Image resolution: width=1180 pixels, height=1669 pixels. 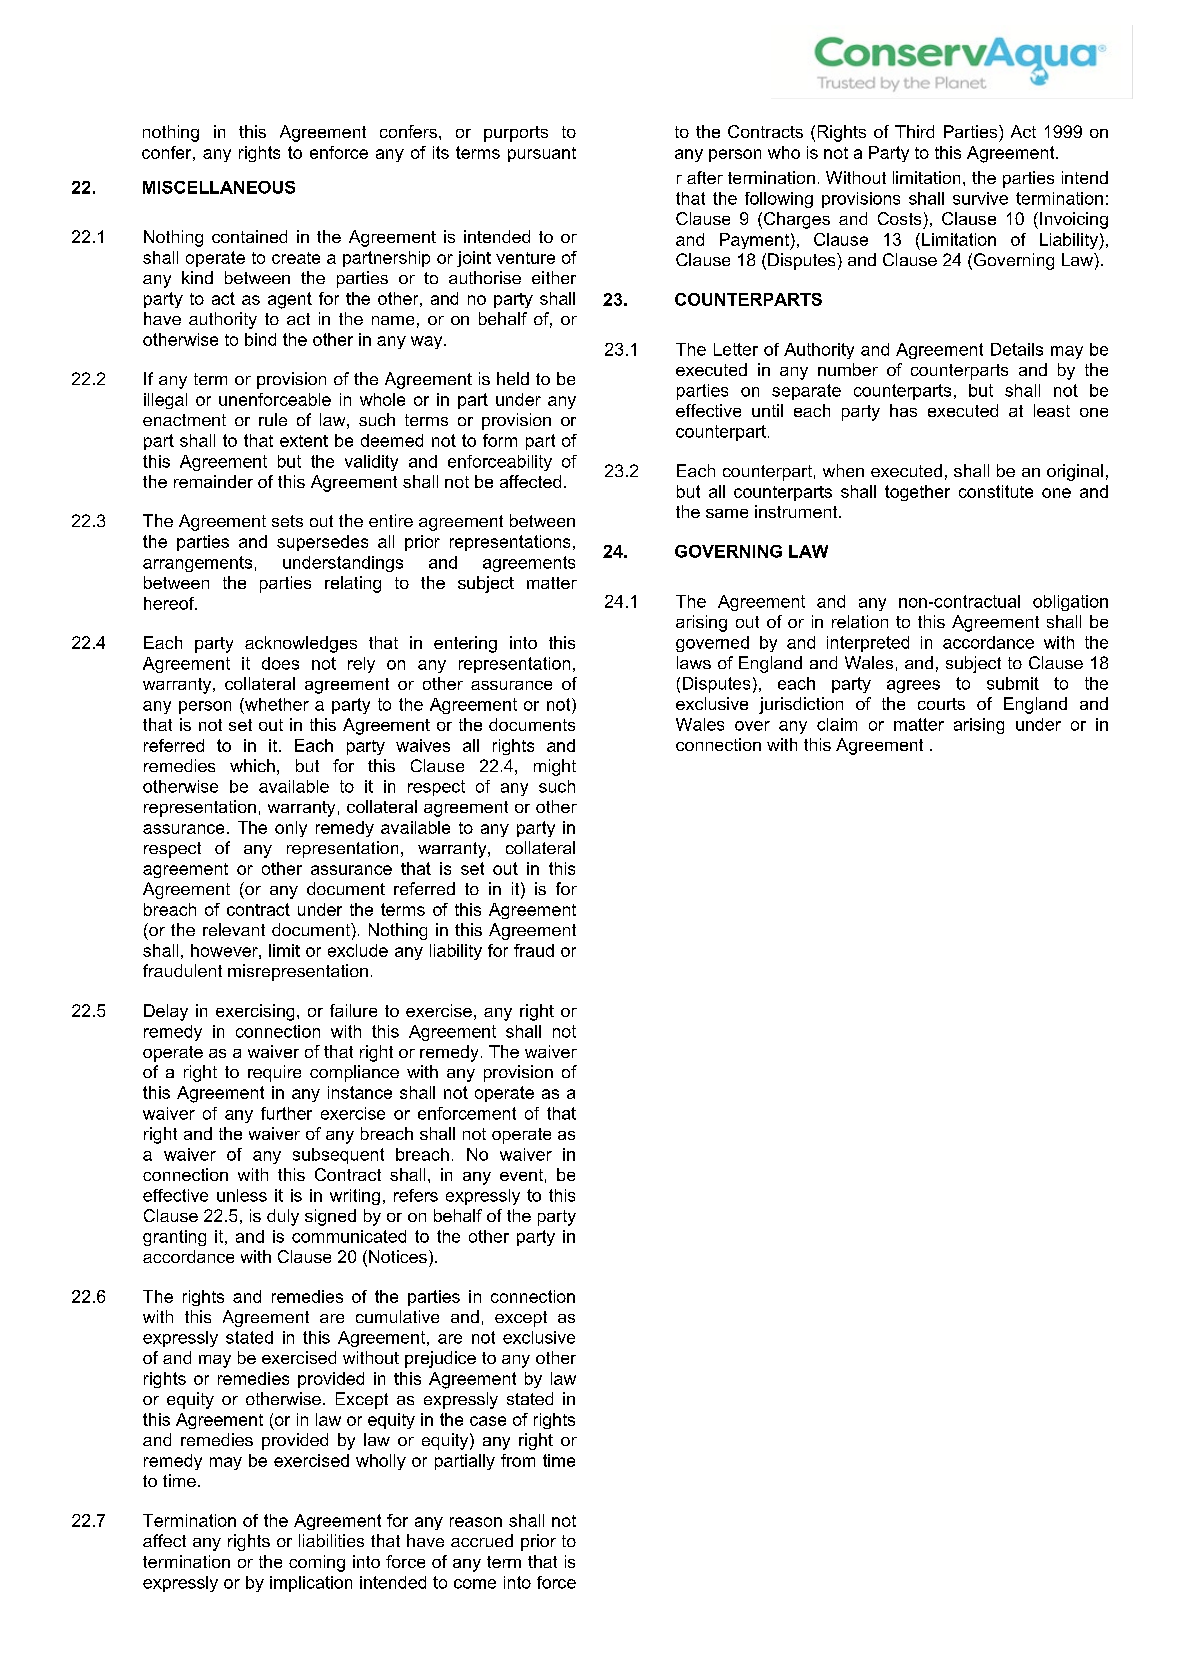 I want to click on survive, so click(x=980, y=198).
